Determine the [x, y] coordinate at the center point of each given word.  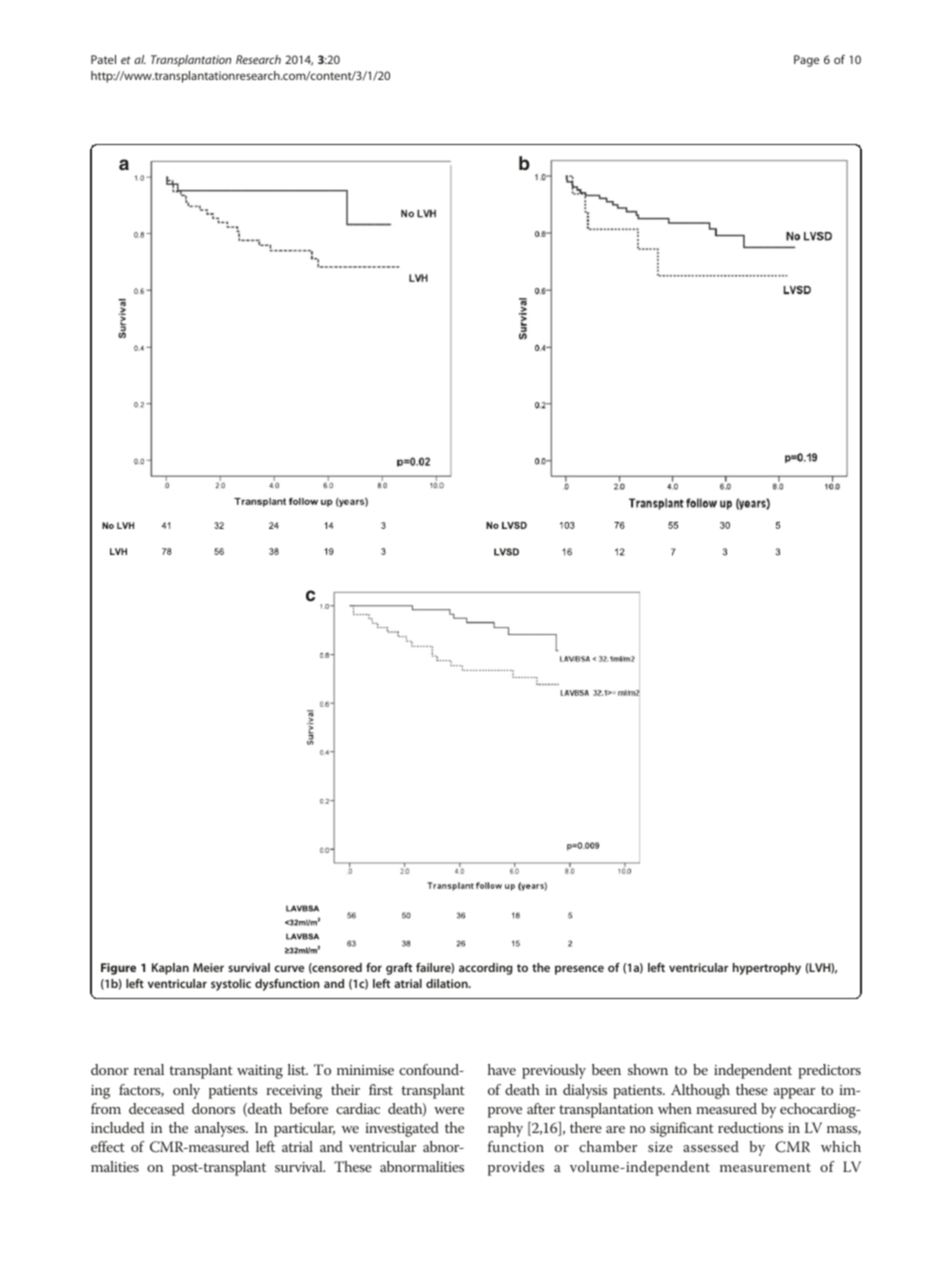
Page [806, 61]
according [486, 969]
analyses [221, 1129]
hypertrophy [767, 969]
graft [399, 969]
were [449, 1110]
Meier [208, 967]
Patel [103, 59]
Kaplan [170, 969]
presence [579, 970]
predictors [829, 1071]
